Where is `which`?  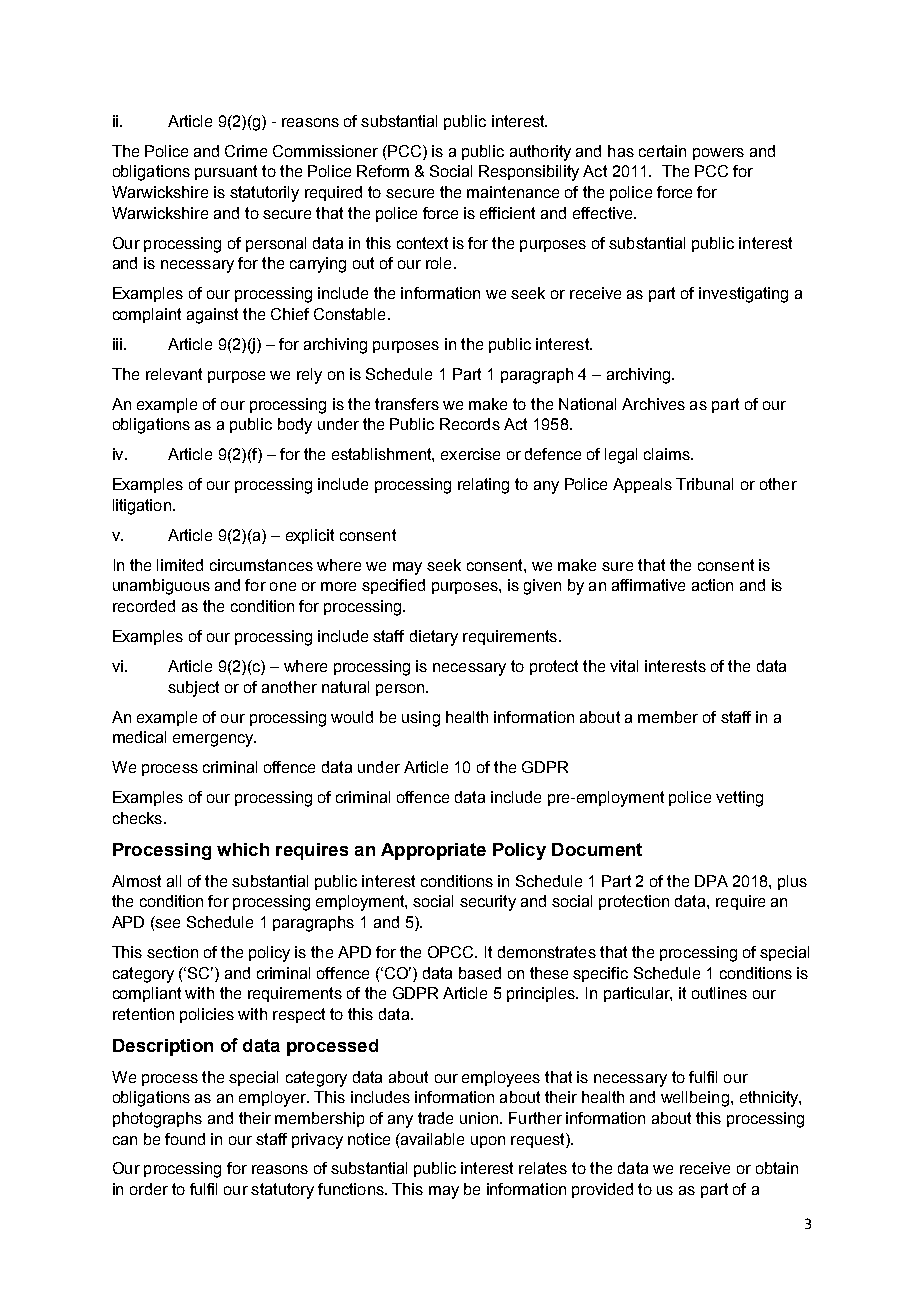 which is located at coordinates (243, 849).
